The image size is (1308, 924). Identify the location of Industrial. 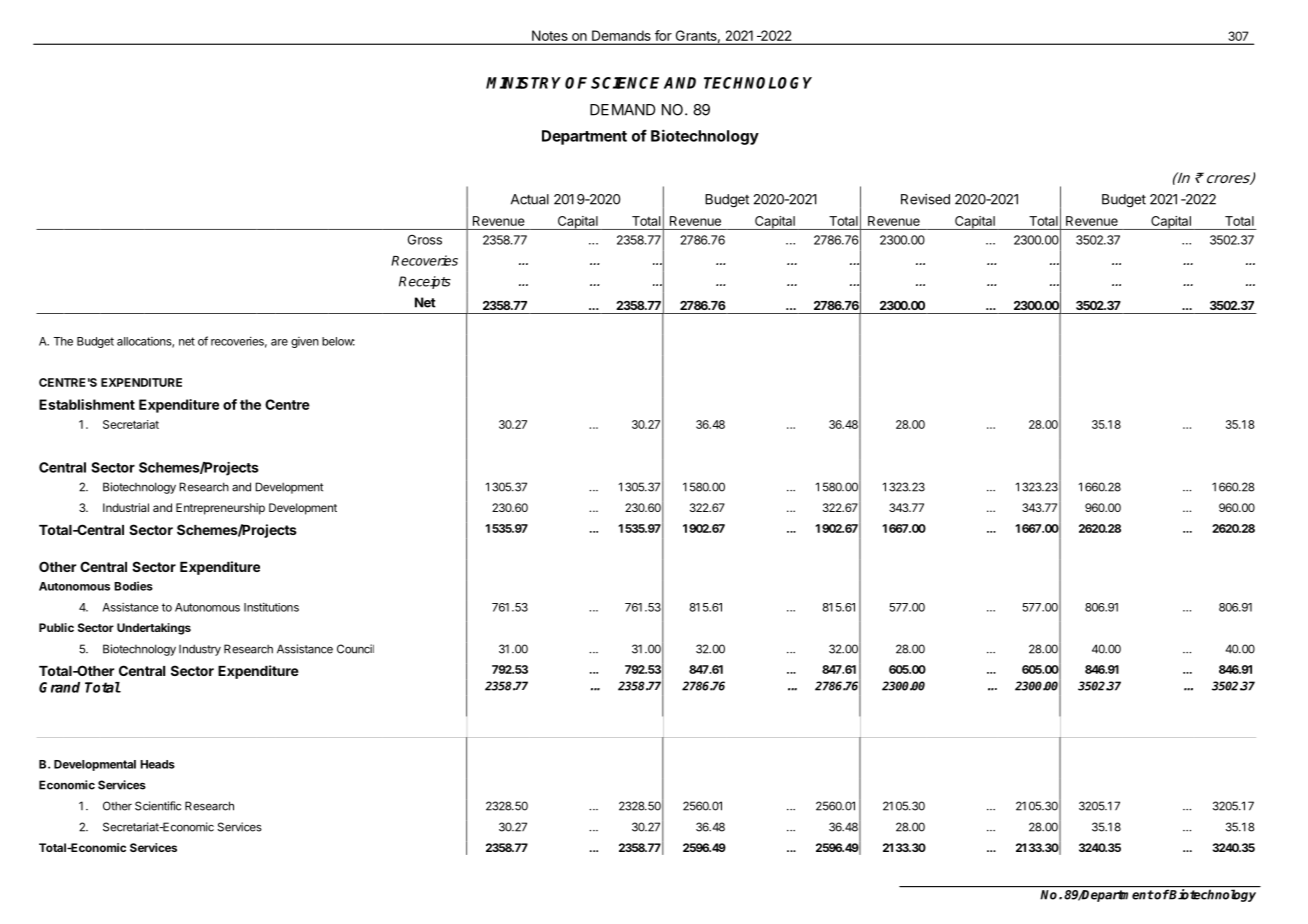
(126, 507).
